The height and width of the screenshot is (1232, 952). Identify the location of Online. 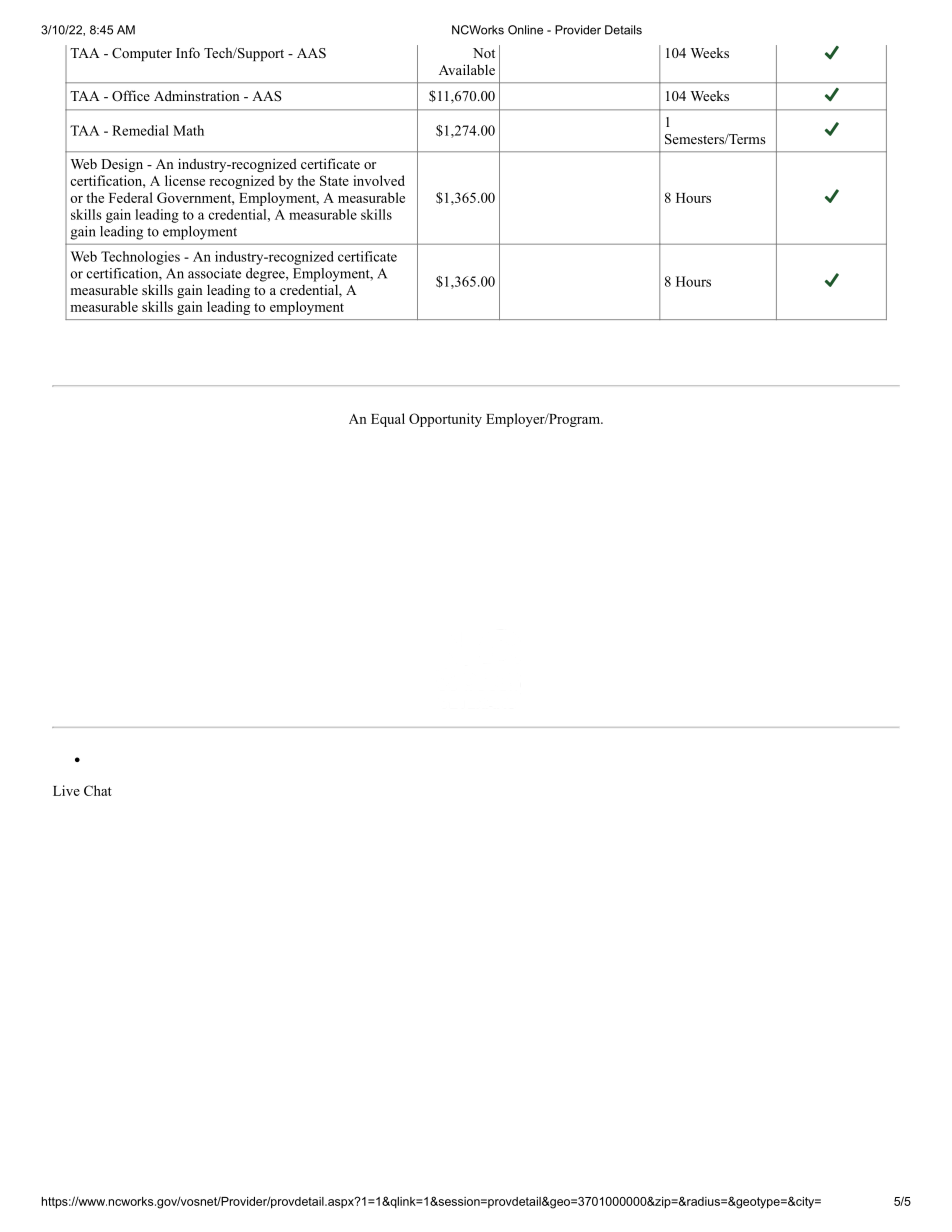
(525, 30).
